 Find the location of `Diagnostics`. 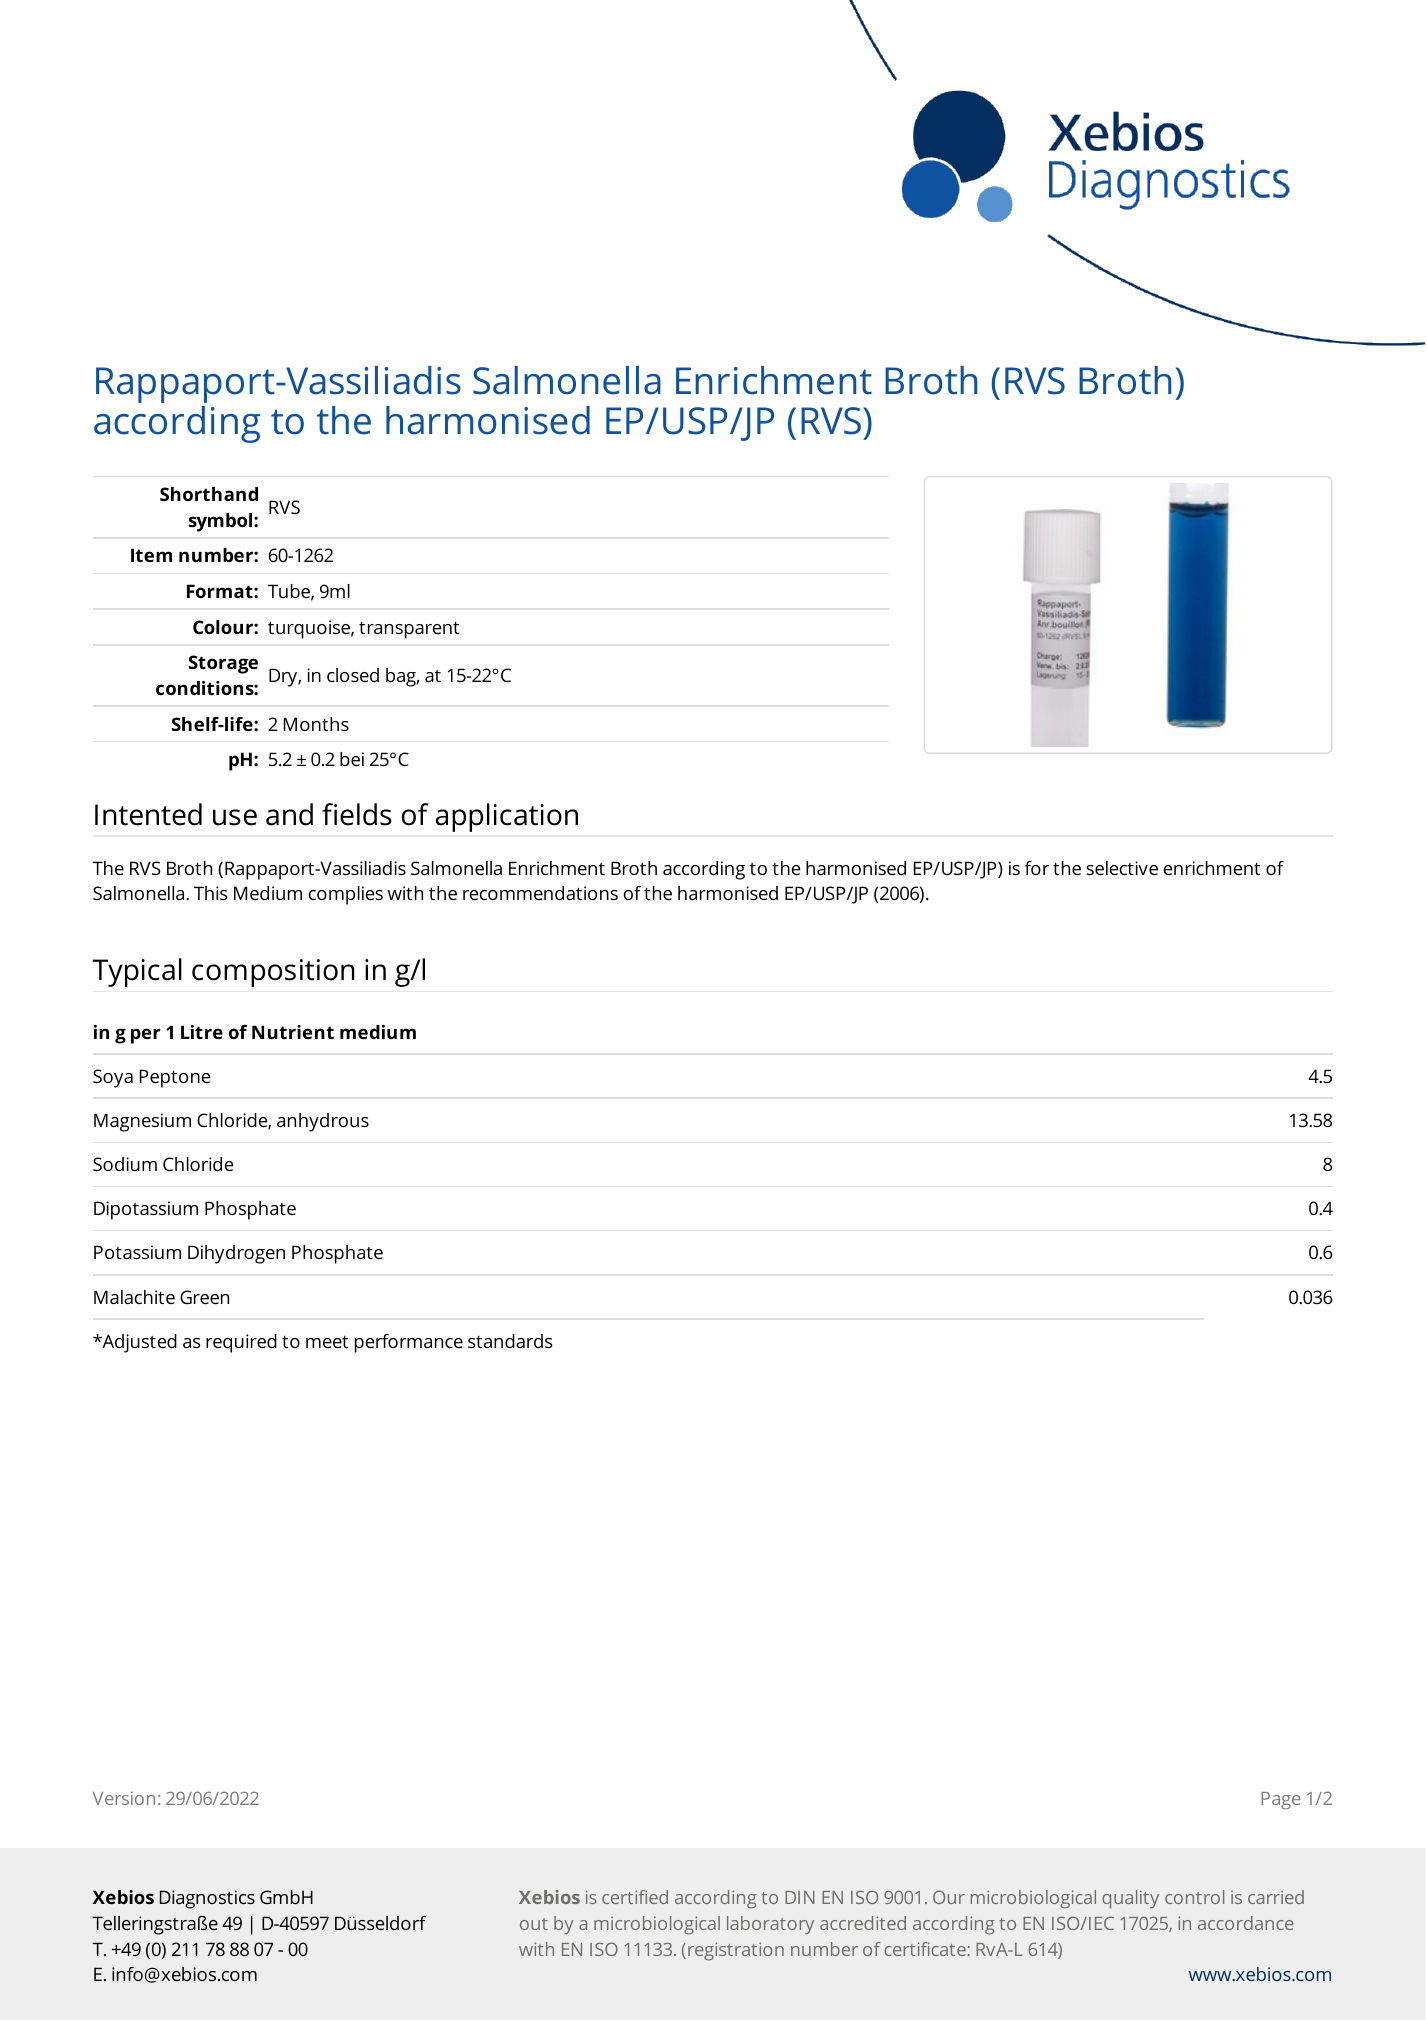

Diagnostics is located at coordinates (207, 1899).
